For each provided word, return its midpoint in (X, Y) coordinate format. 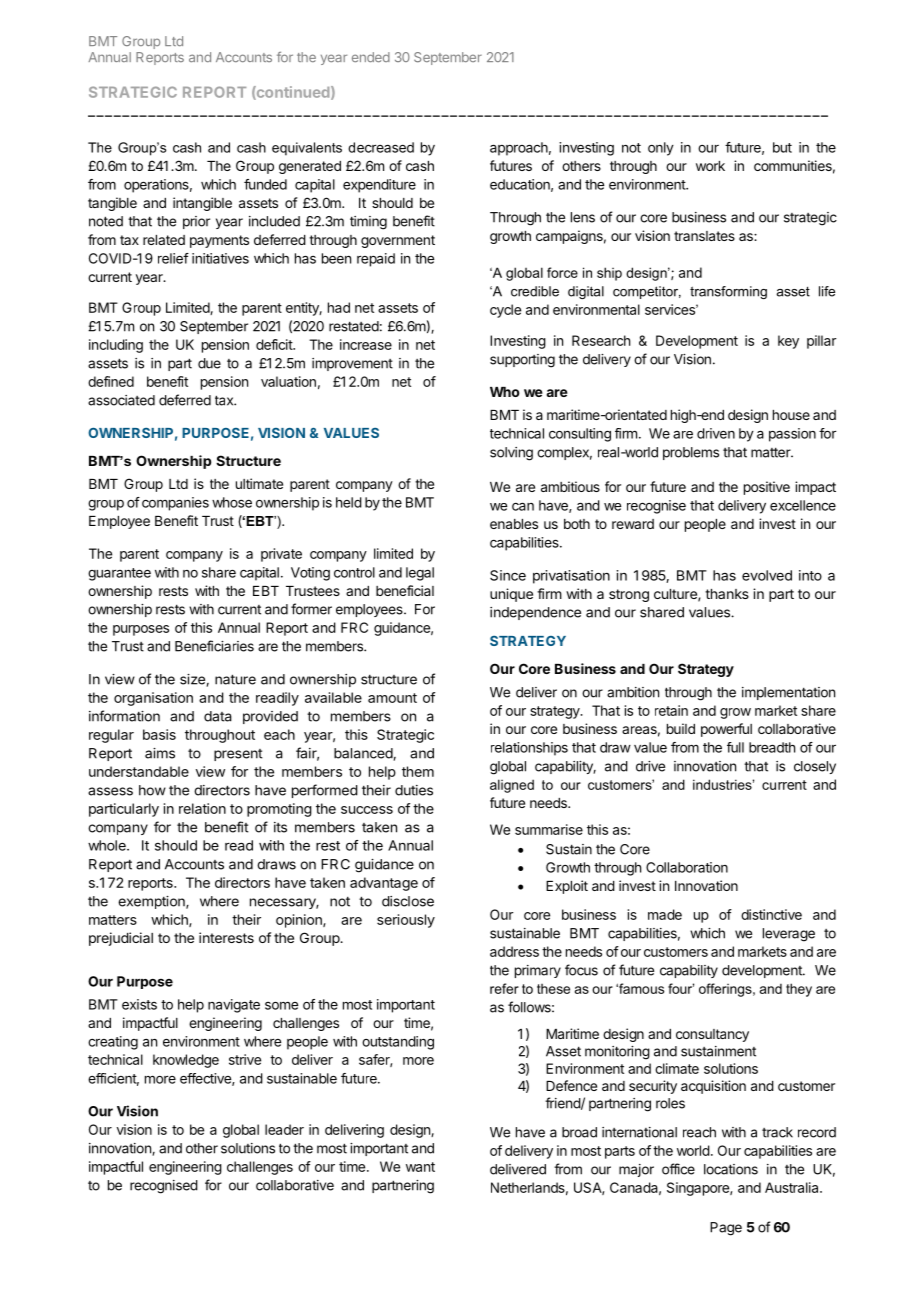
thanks (727, 594)
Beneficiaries (214, 646)
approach (519, 149)
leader (284, 1129)
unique (511, 595)
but (782, 147)
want (420, 1167)
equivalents (307, 149)
